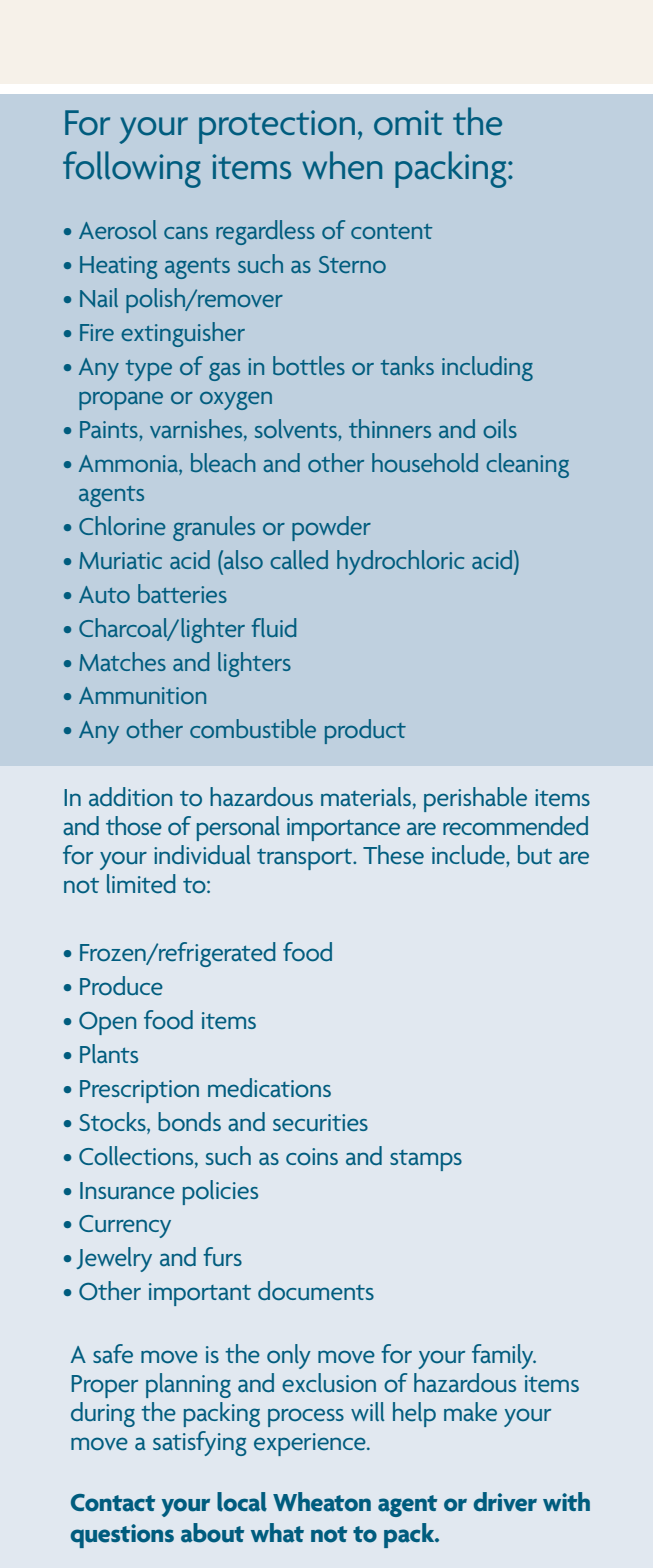 The width and height of the screenshot is (653, 1568). I want to click on recommended, so click(515, 826).
